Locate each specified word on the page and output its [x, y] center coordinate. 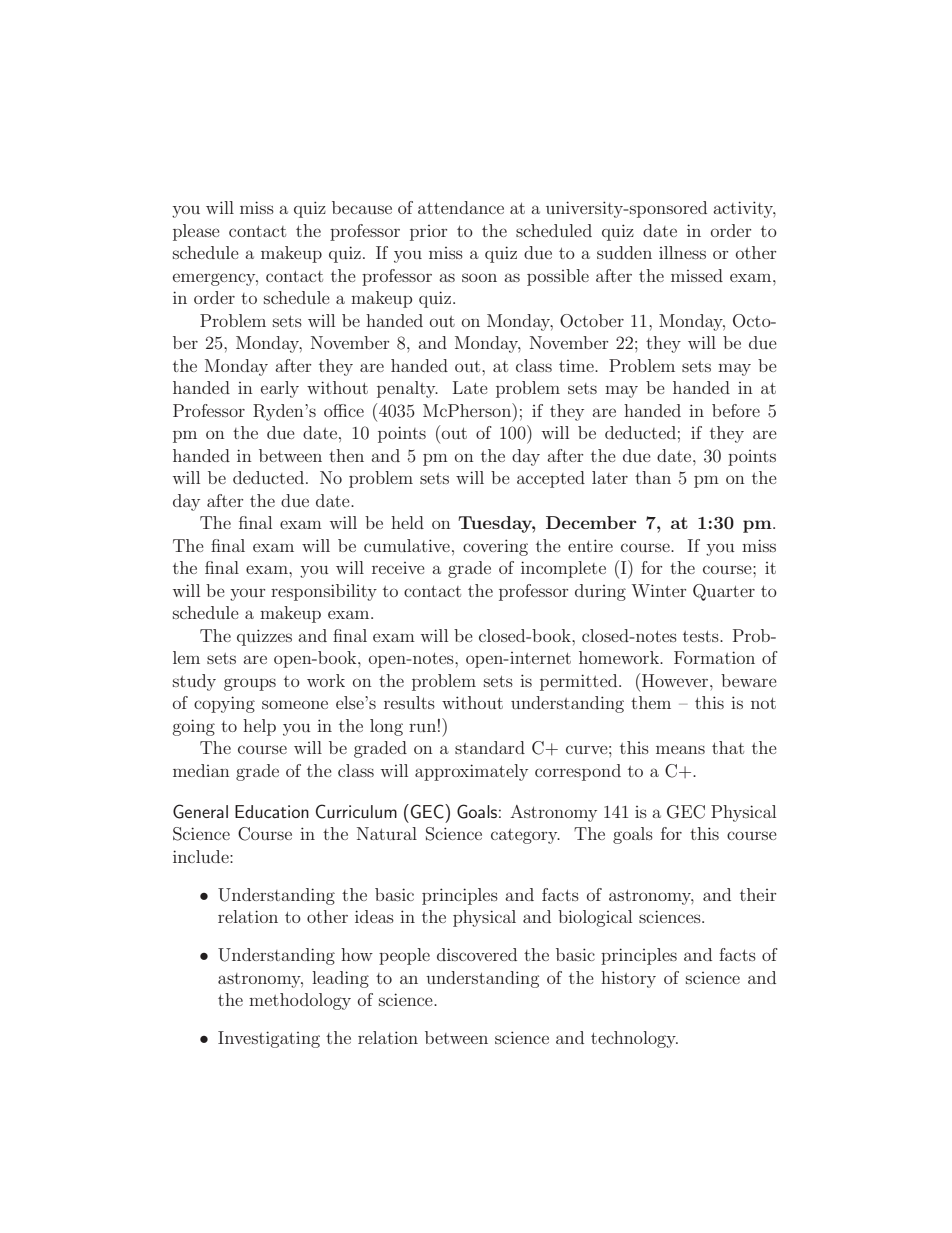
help [259, 727]
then [346, 455]
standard [490, 747]
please [196, 232]
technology [634, 1039]
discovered [477, 954]
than [653, 477]
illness [682, 252]
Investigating [269, 1039]
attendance [461, 207]
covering [495, 547]
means [680, 749]
